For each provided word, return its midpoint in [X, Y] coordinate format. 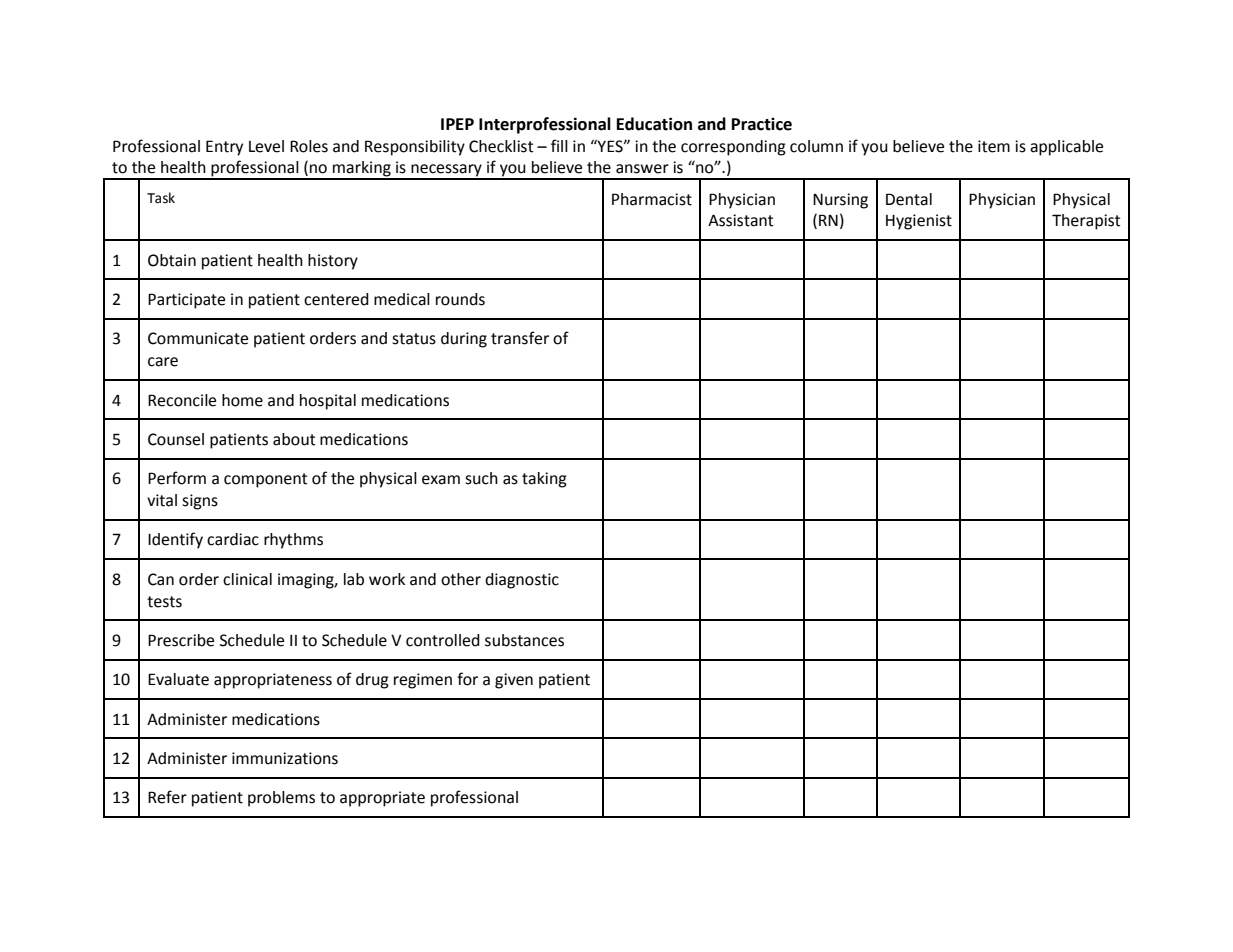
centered [336, 299]
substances [524, 640]
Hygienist [919, 222]
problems [281, 799]
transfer [520, 338]
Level [266, 146]
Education [654, 124]
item [994, 146]
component [266, 480]
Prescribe [181, 640]
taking [544, 480]
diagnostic [522, 581]
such [481, 478]
